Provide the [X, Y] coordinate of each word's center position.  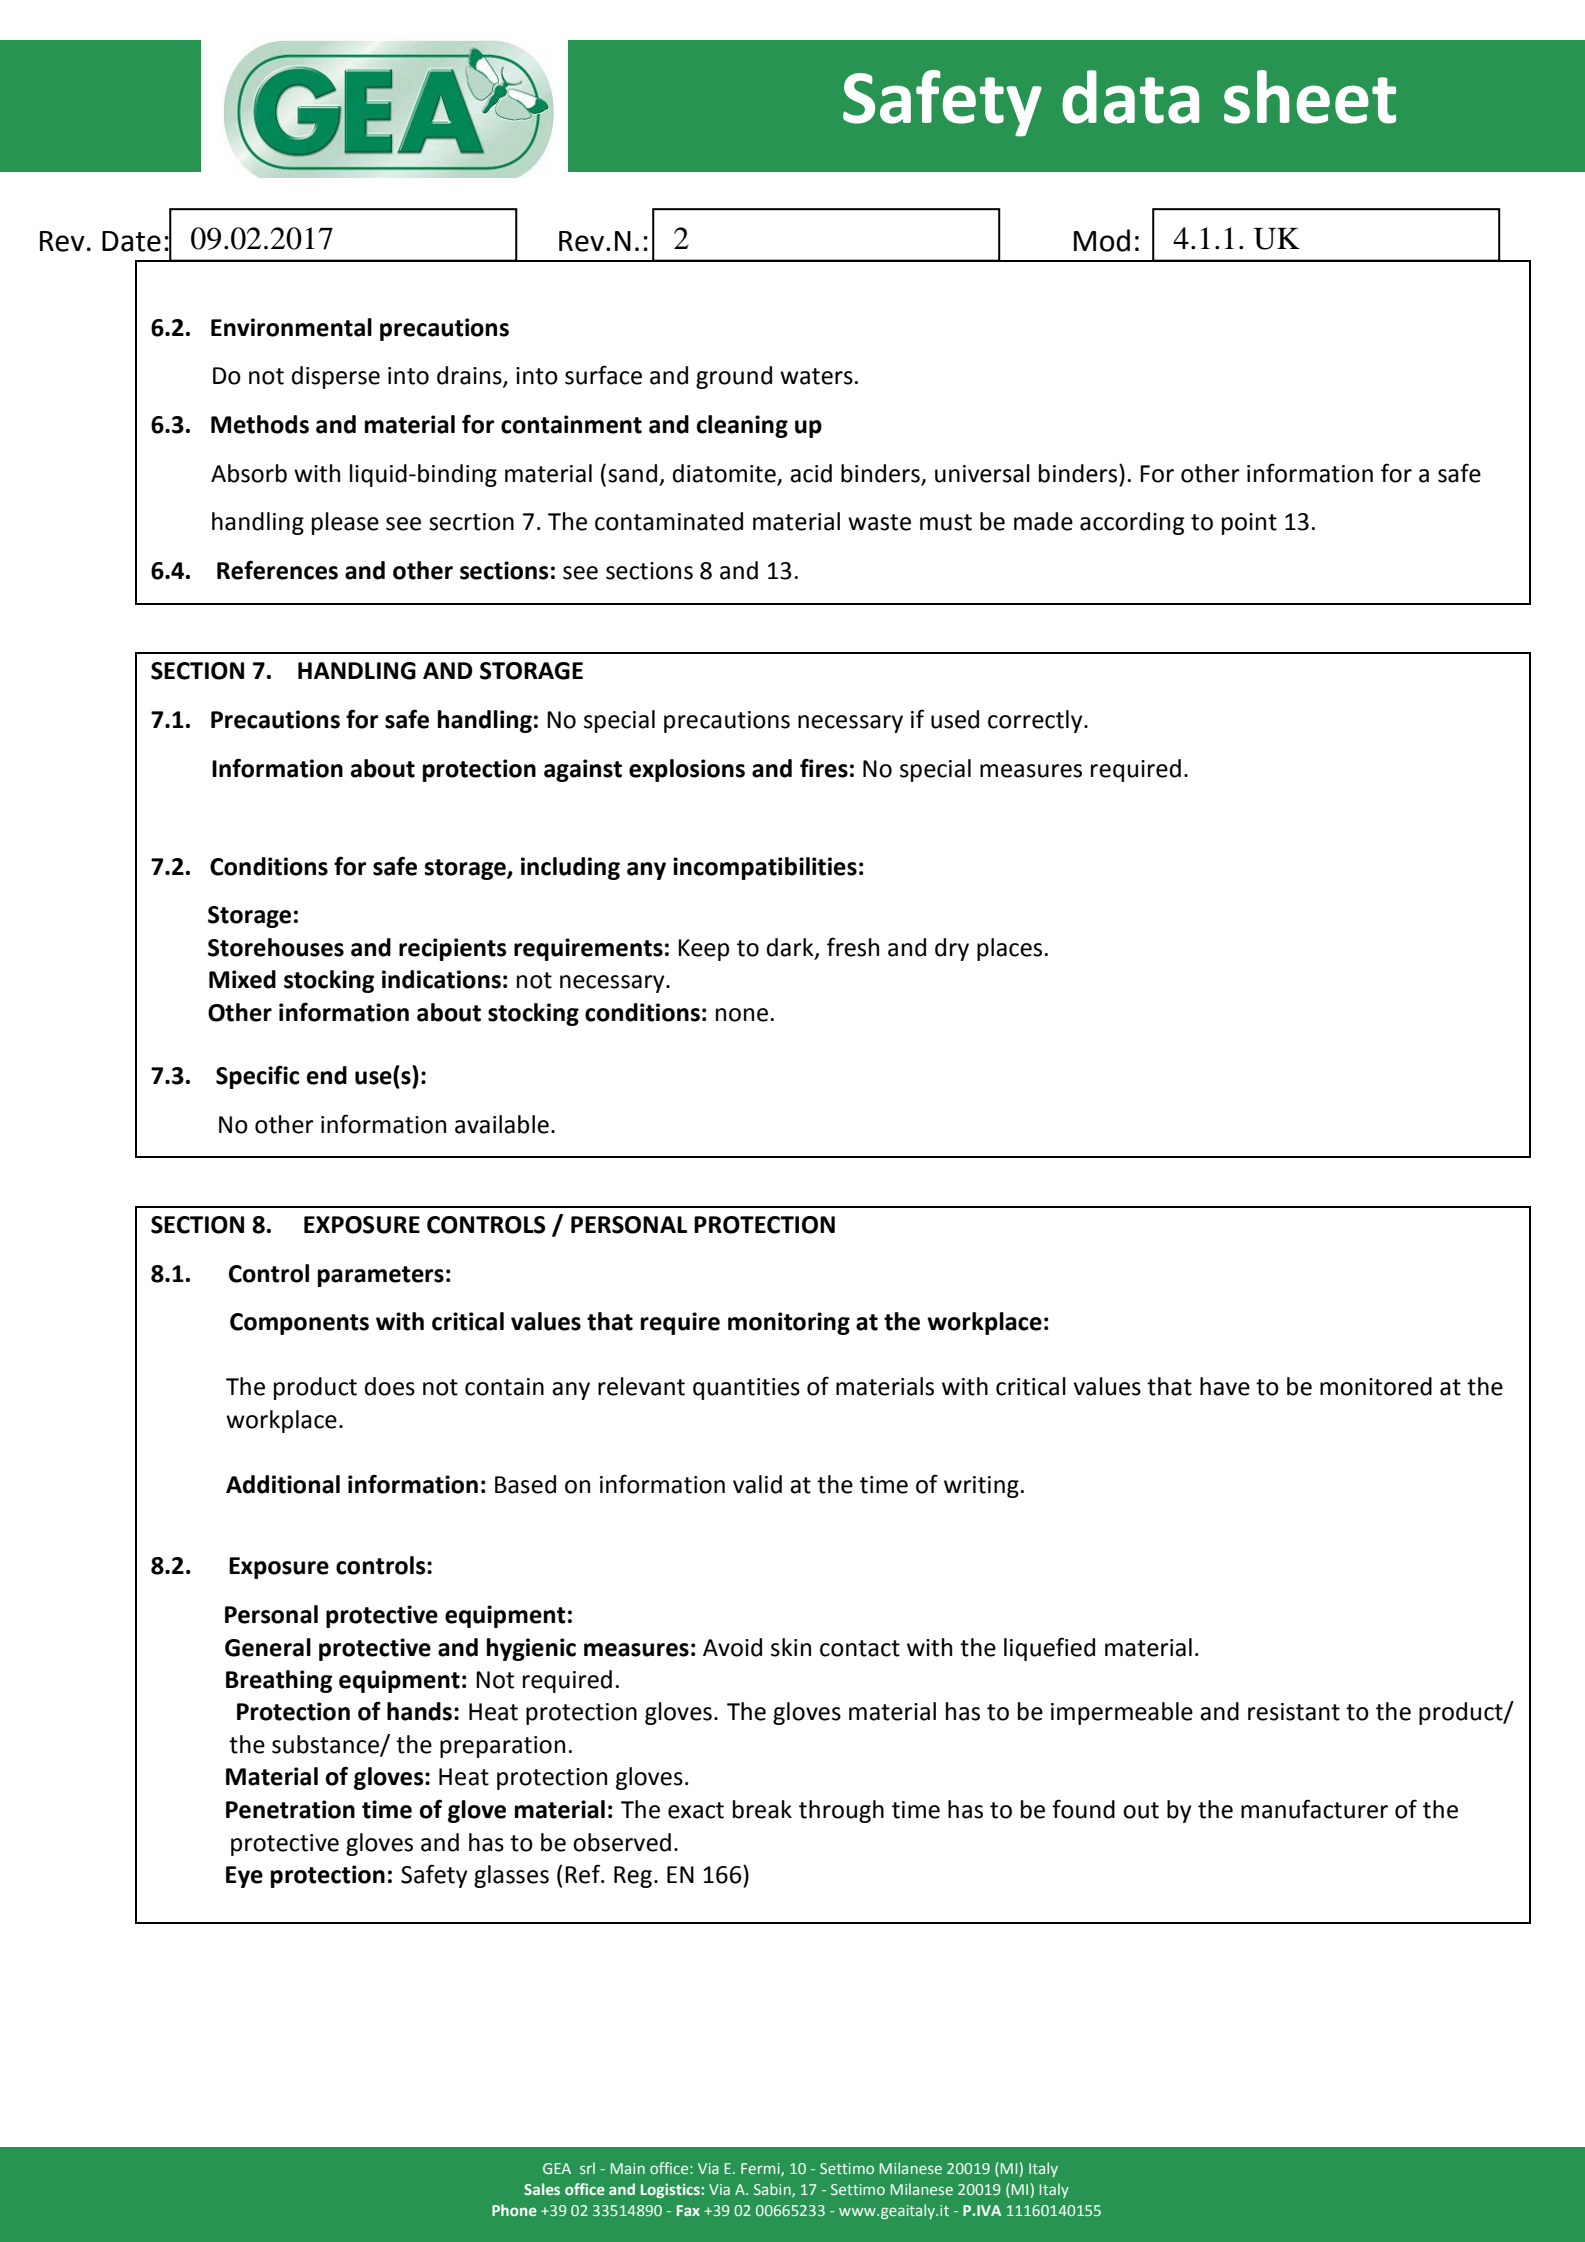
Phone [514, 2210]
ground [734, 377]
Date [131, 241]
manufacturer [1314, 1809]
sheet [1310, 97]
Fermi [761, 2169]
